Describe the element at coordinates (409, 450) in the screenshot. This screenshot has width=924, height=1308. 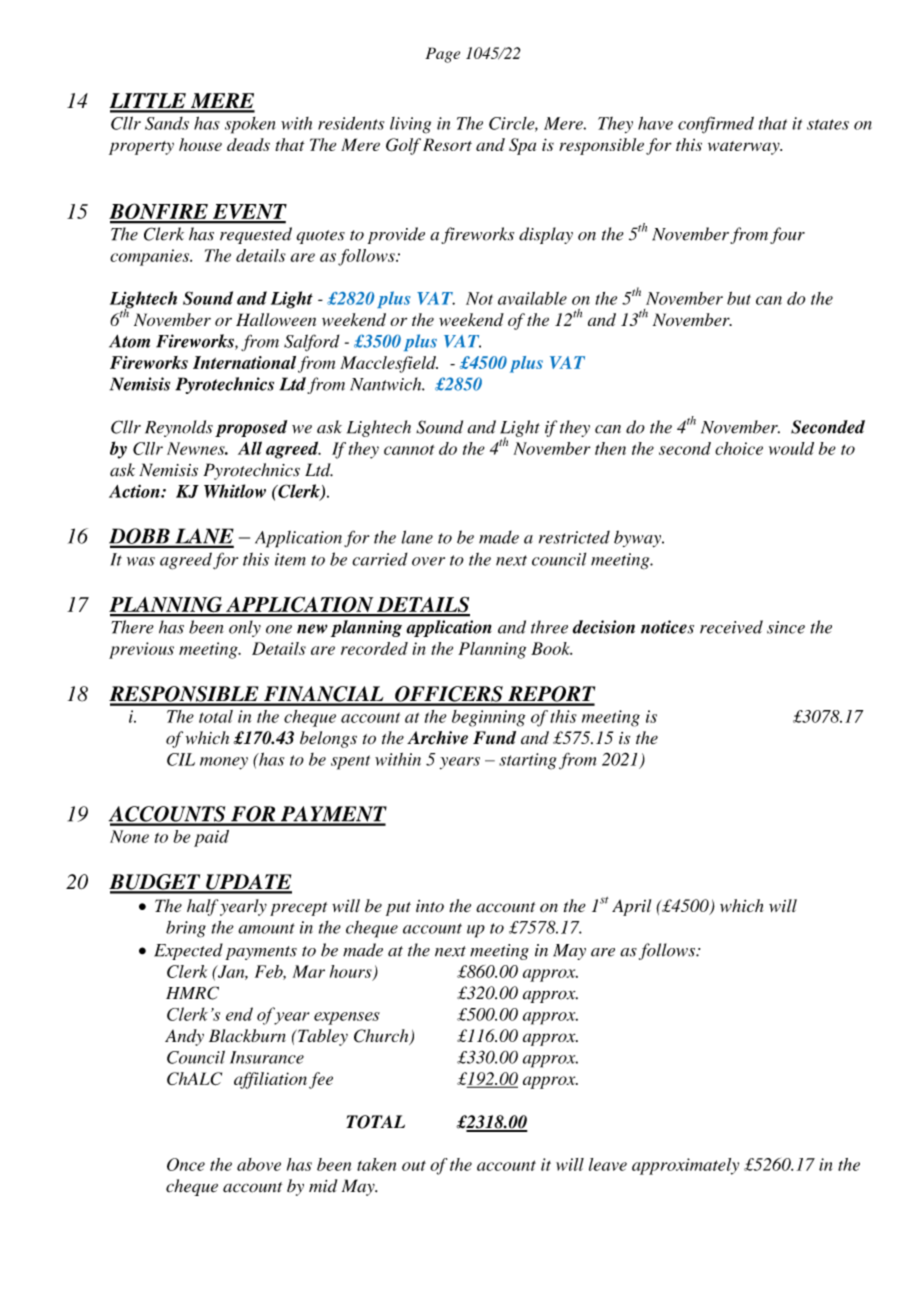
I see `cannot` at that location.
